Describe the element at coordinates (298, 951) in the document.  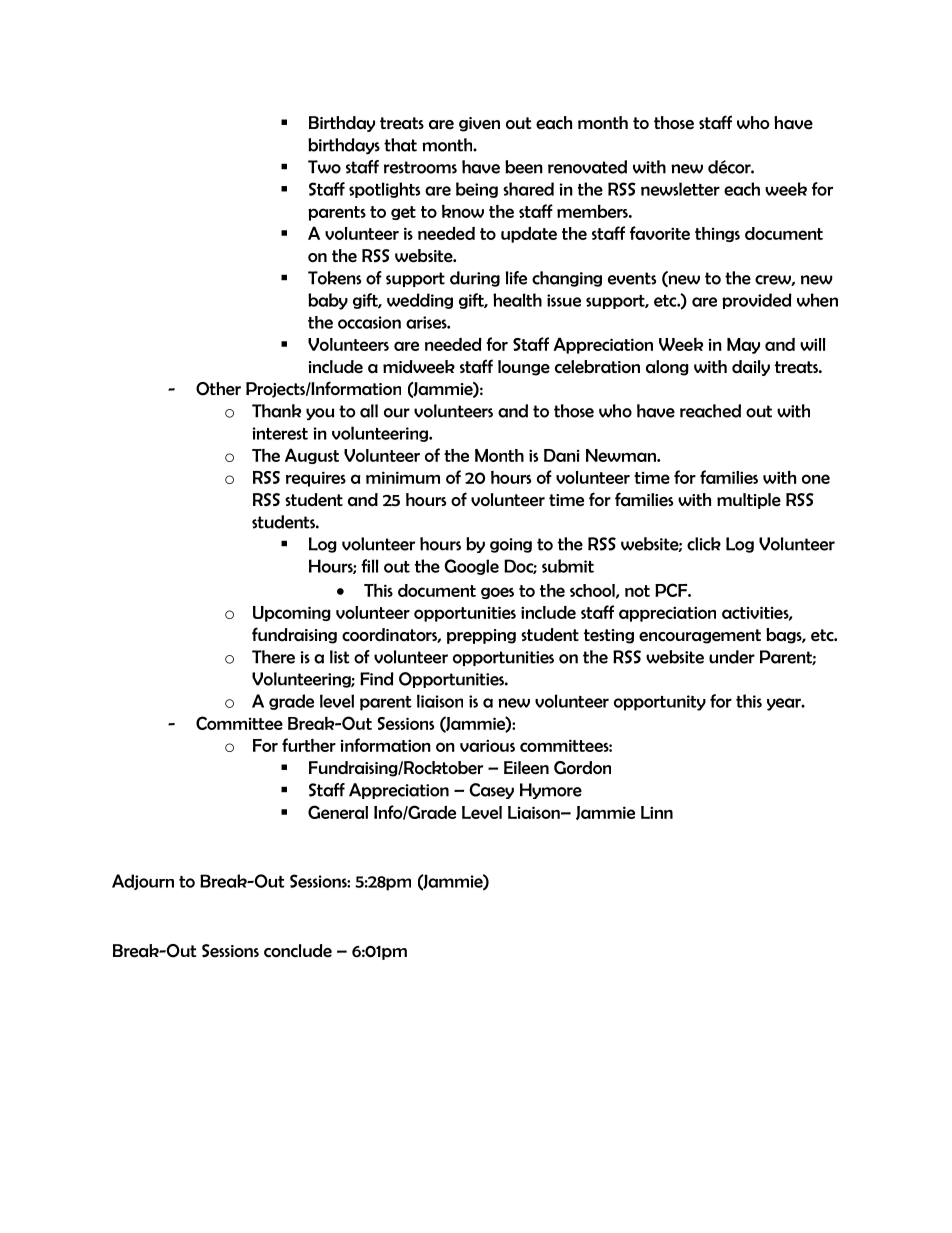
I see `conclude` at that location.
